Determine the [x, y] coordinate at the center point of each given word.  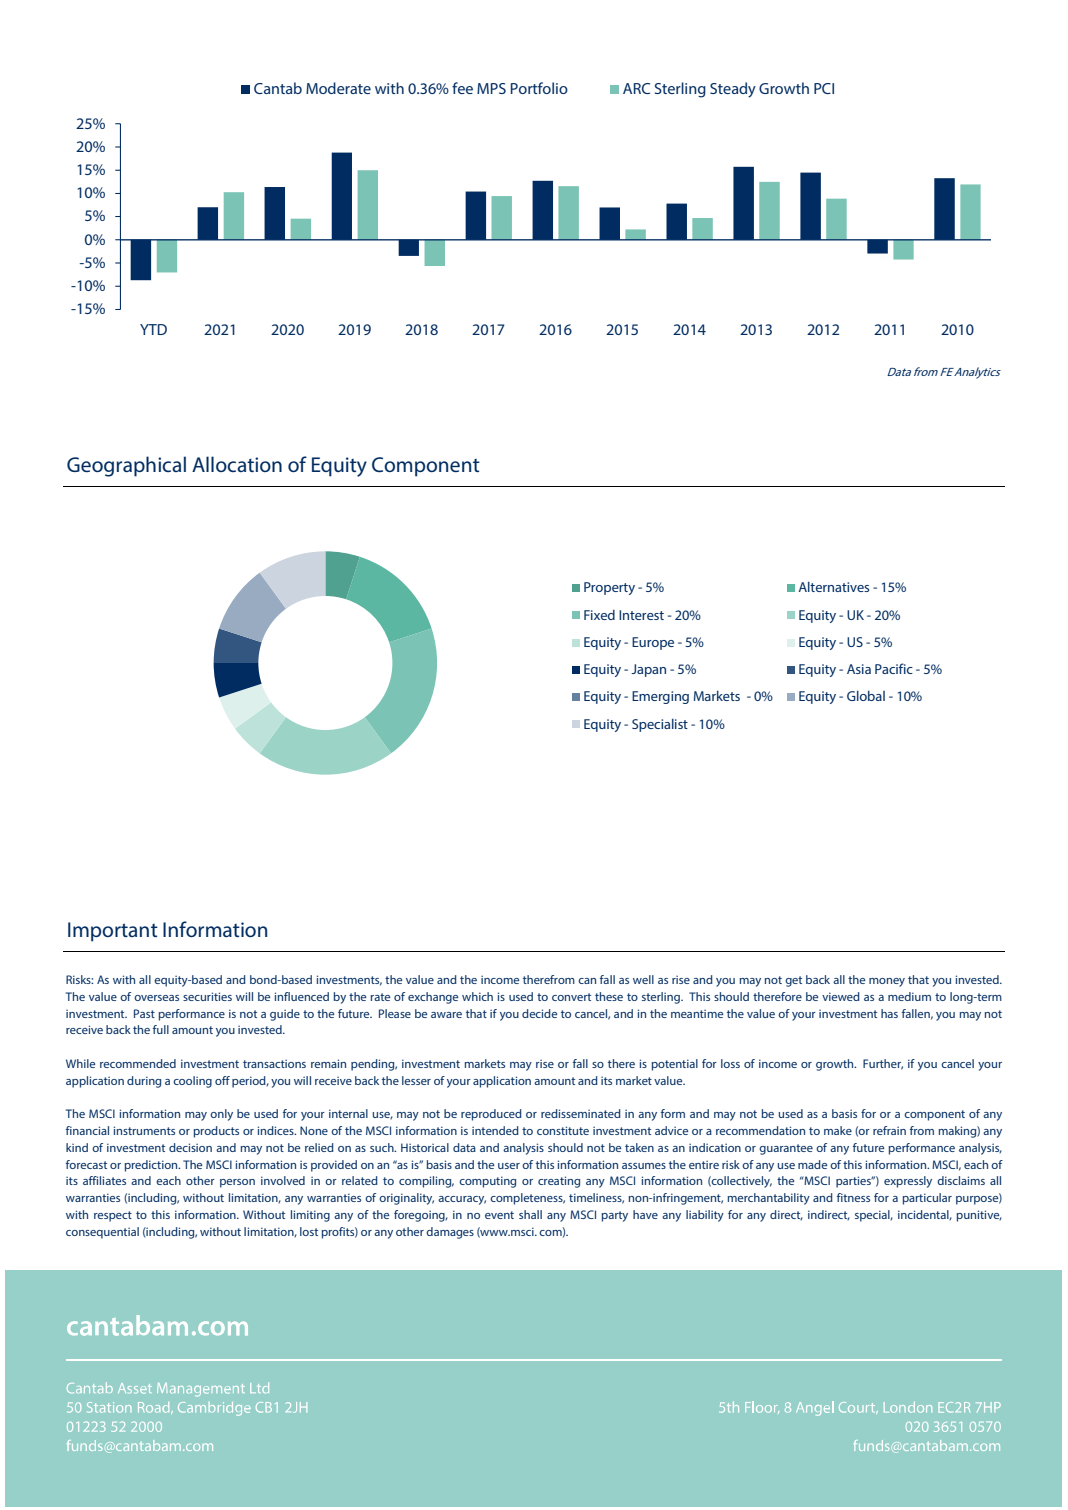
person [237, 1183]
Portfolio [539, 88]
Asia [859, 669]
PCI [824, 88]
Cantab [278, 88]
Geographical [126, 466]
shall [530, 1214]
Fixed [599, 615]
